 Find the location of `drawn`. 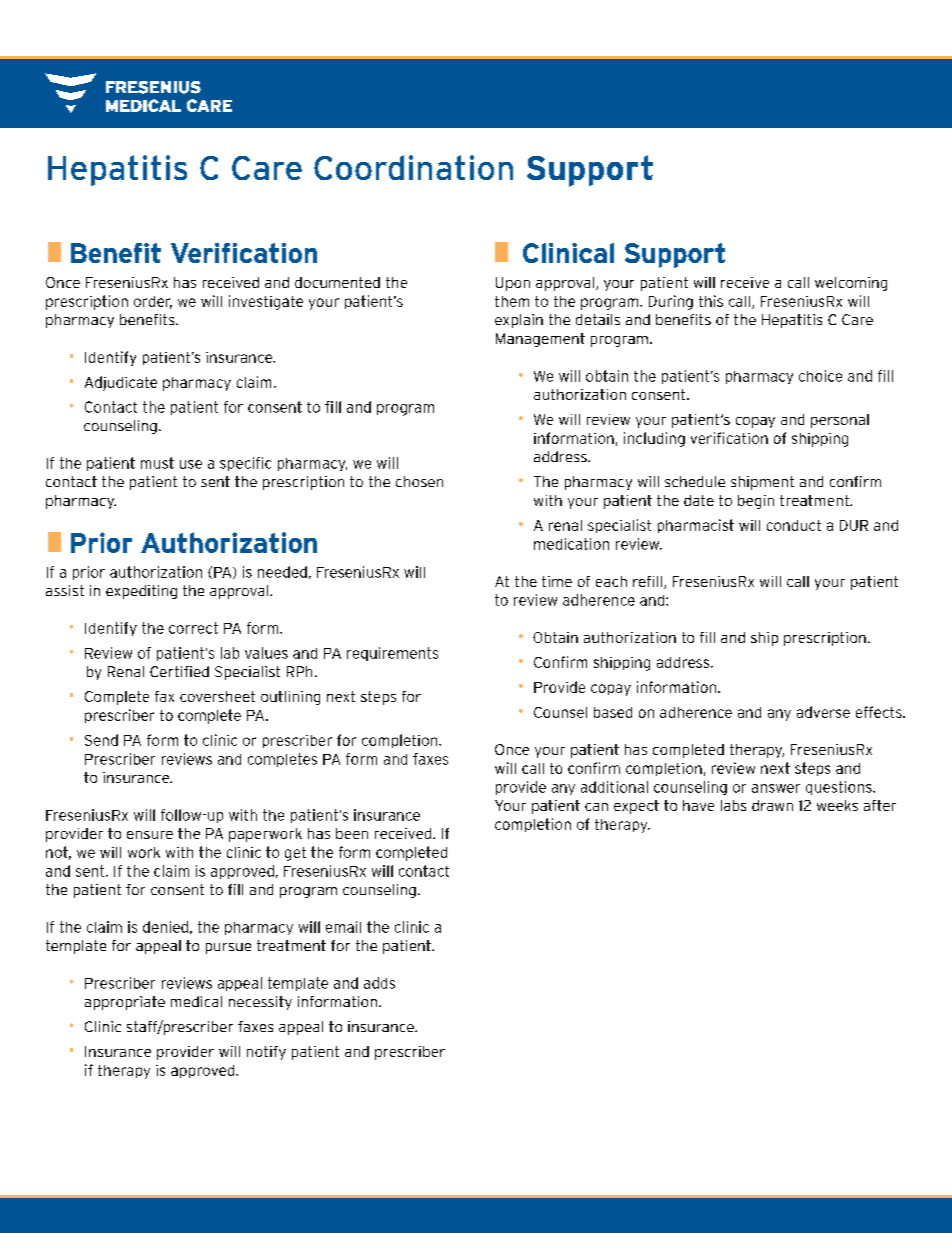

drawn is located at coordinates (772, 805).
